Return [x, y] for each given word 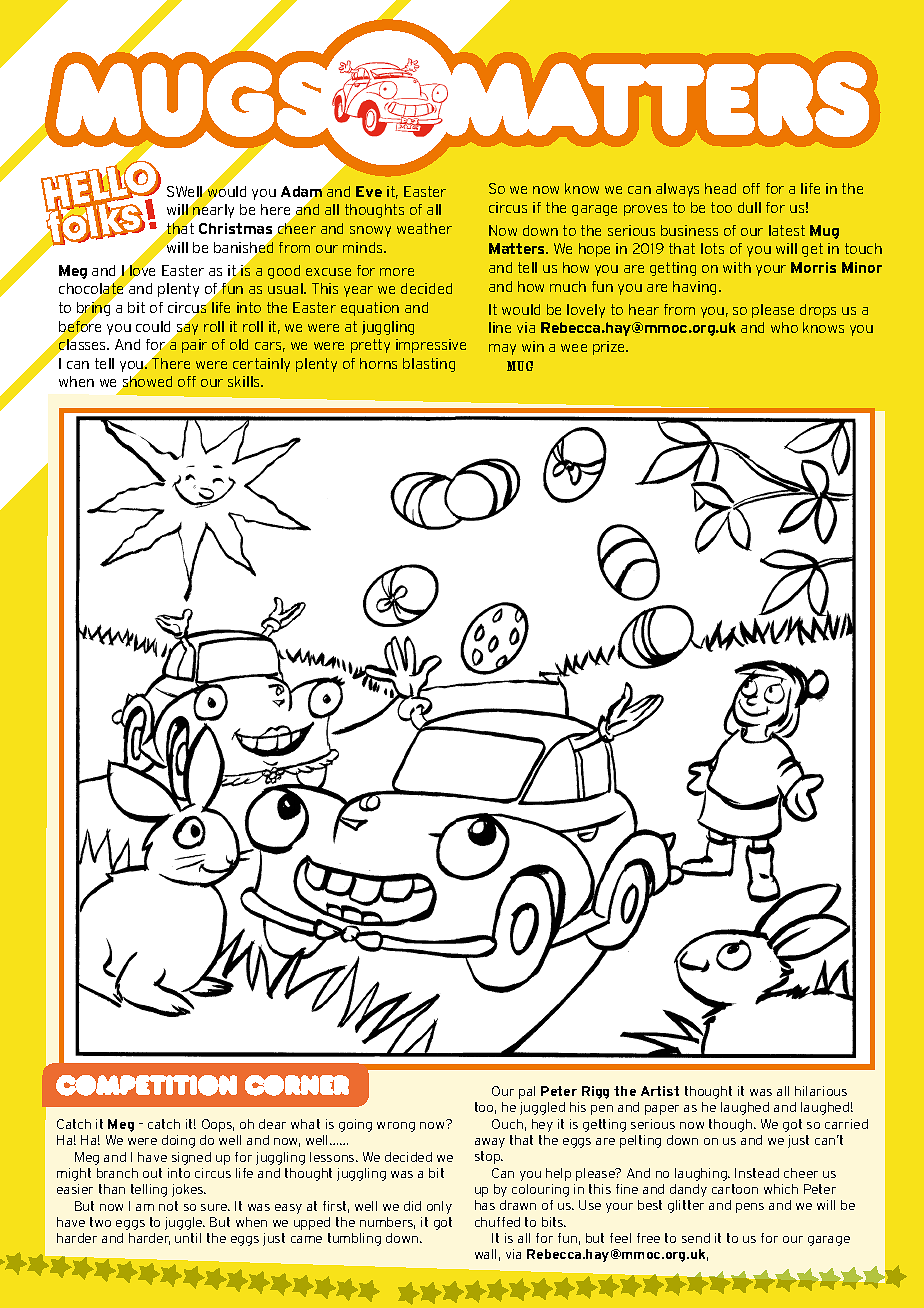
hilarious [821, 1091]
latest [787, 230]
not [168, 1206]
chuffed [497, 1222]
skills [245, 381]
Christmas [237, 230]
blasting [429, 365]
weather [424, 228]
